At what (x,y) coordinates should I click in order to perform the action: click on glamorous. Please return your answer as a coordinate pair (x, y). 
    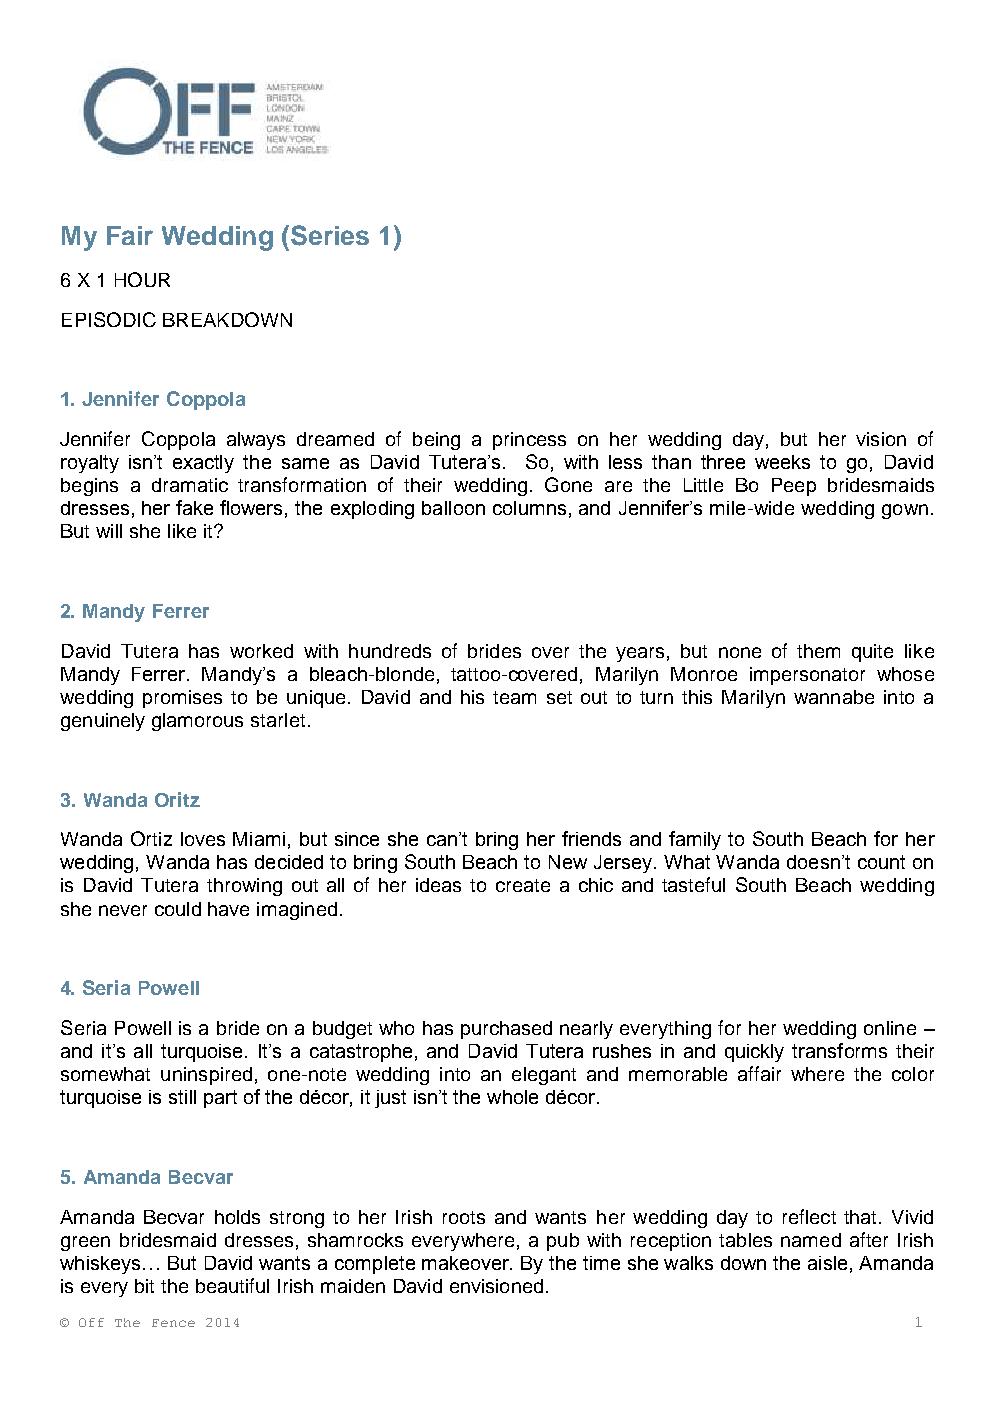
    Looking at the image, I should click on (197, 722).
